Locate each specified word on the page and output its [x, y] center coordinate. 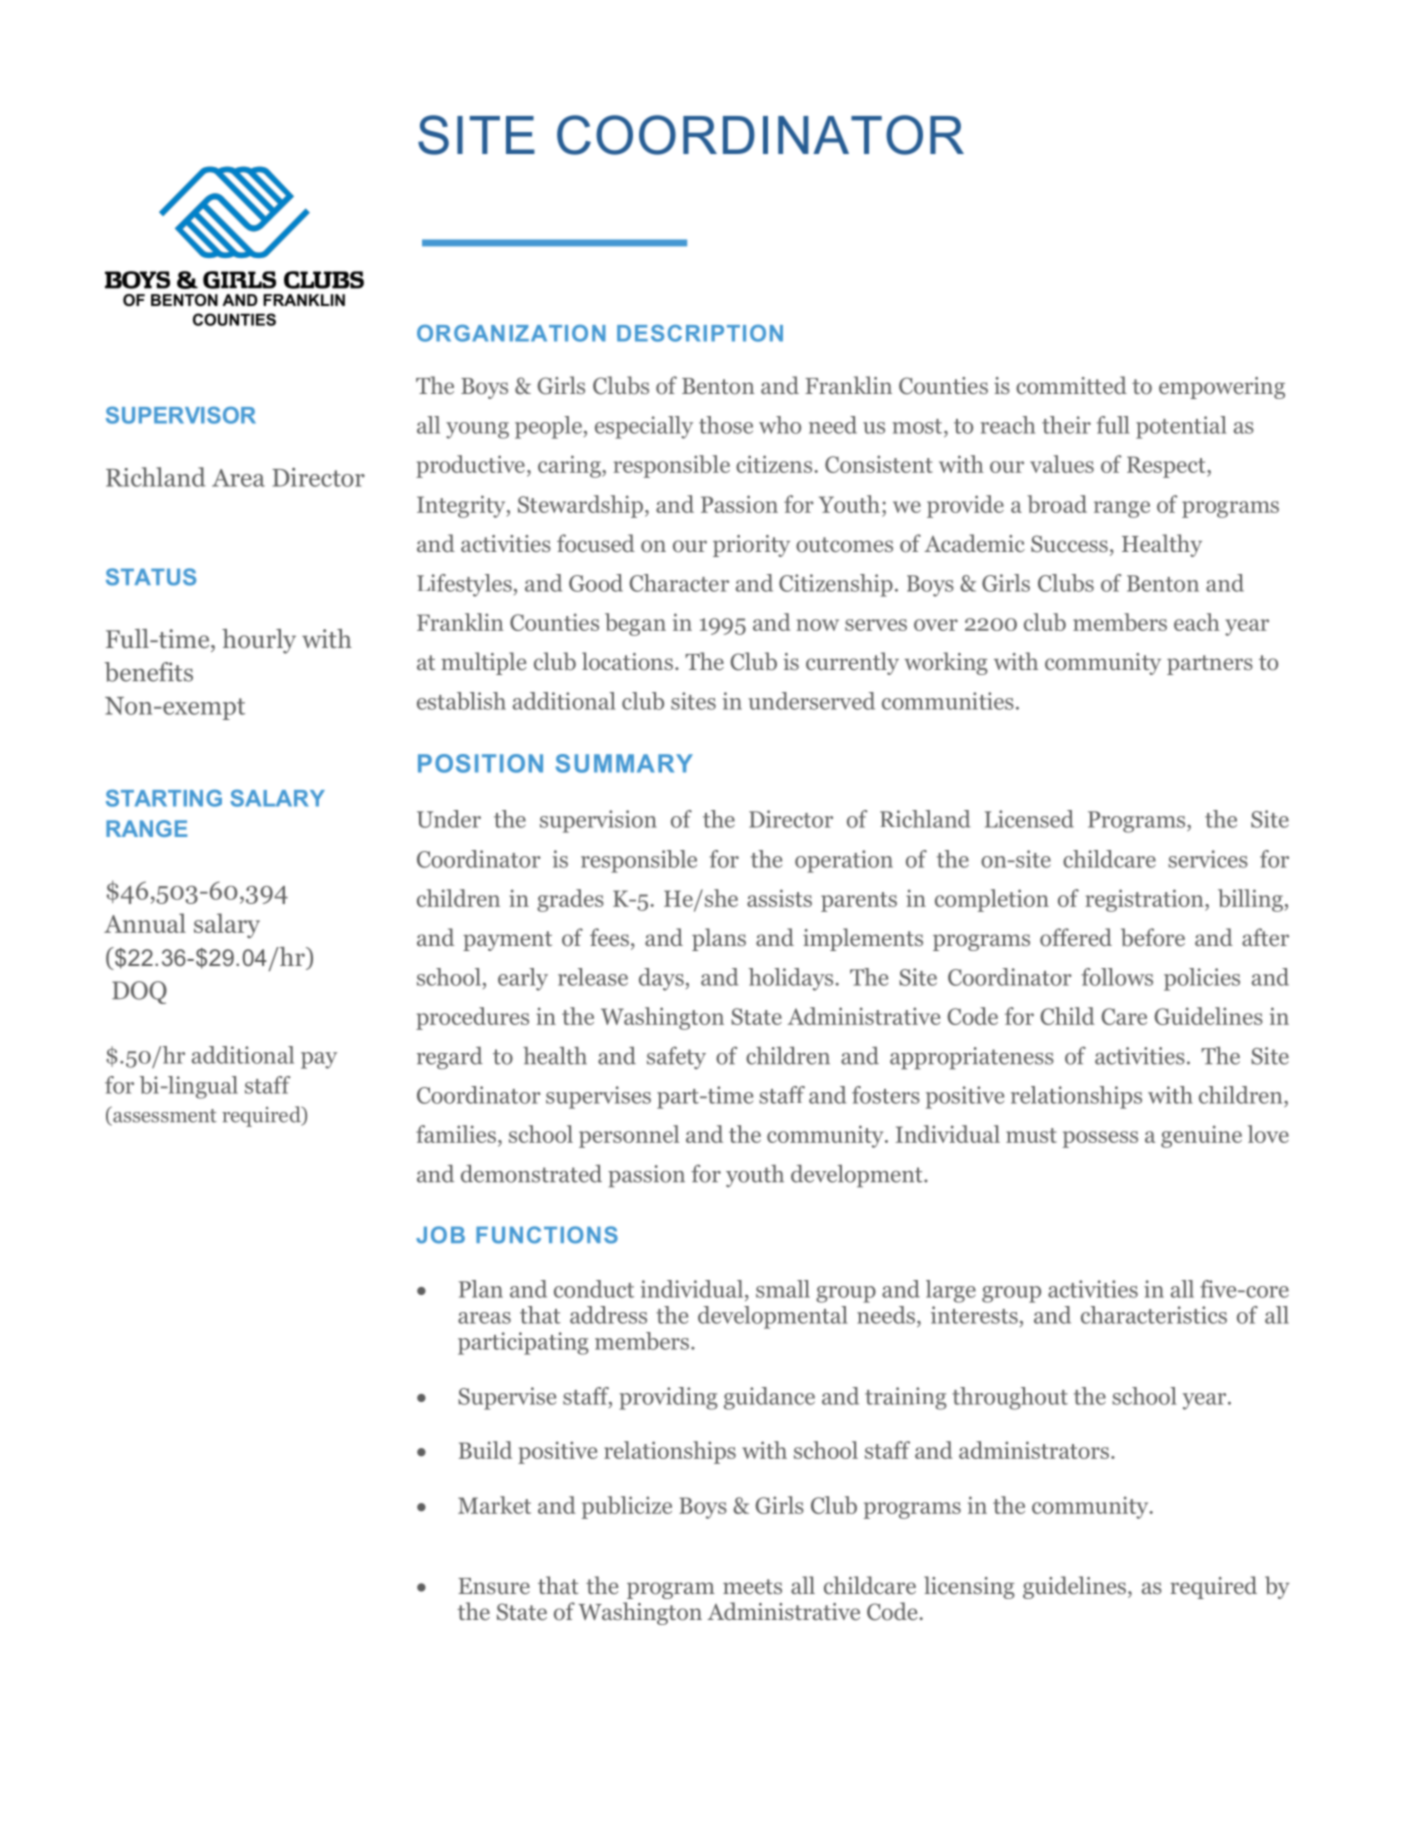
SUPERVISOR [181, 415]
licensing [969, 1587]
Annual [145, 923]
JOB [440, 1235]
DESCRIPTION [700, 333]
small [783, 1289]
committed [1071, 385]
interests [974, 1315]
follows [1117, 977]
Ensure [494, 1586]
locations [627, 661]
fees [609, 937]
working [946, 663]
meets [752, 1586]
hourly [259, 641]
